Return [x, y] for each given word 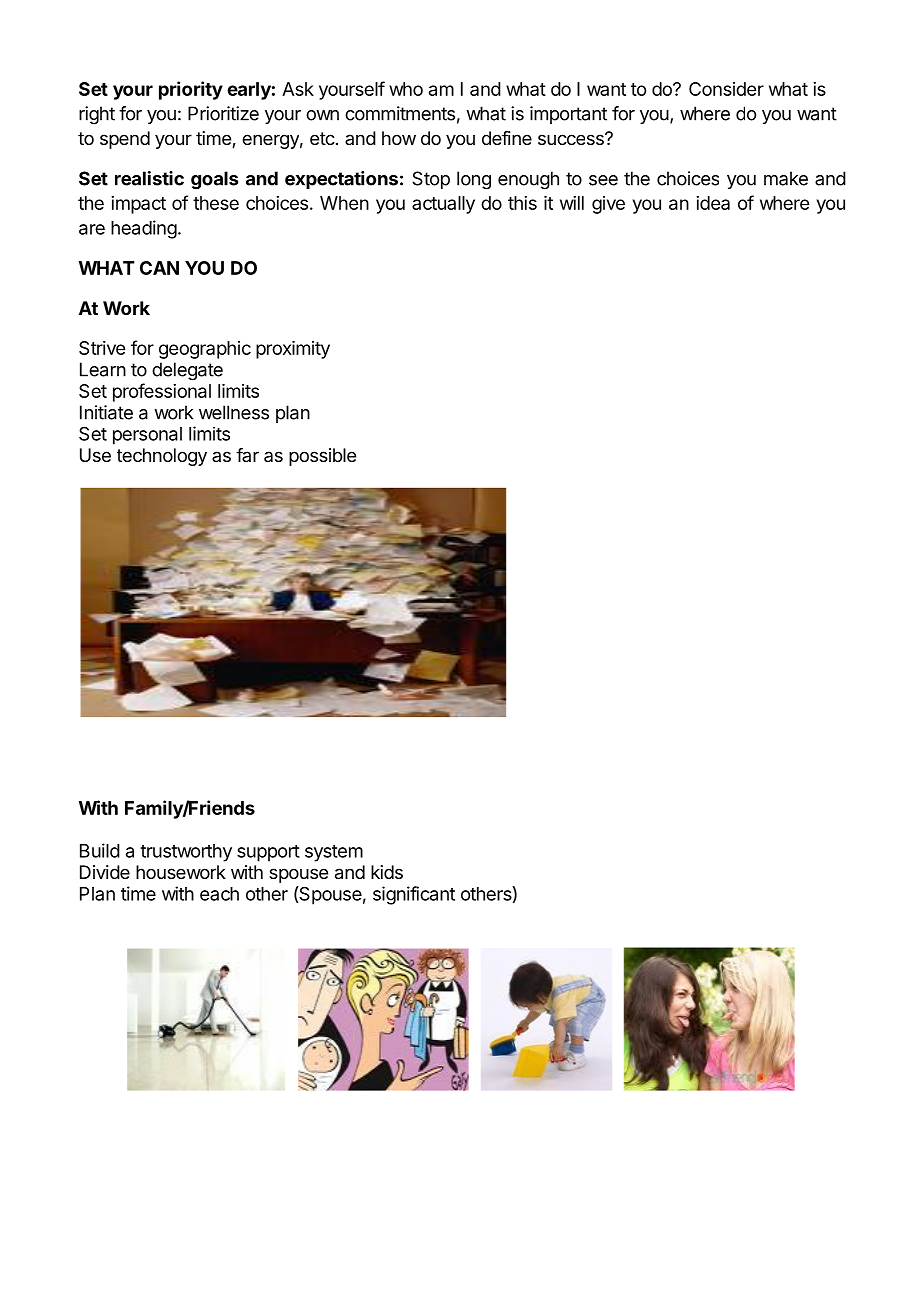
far [247, 455]
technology [162, 457]
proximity [293, 350]
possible [322, 457]
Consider [726, 89]
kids [387, 872]
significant [414, 895]
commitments [400, 113]
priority [191, 90]
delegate [187, 371]
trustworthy [186, 853]
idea [713, 203]
